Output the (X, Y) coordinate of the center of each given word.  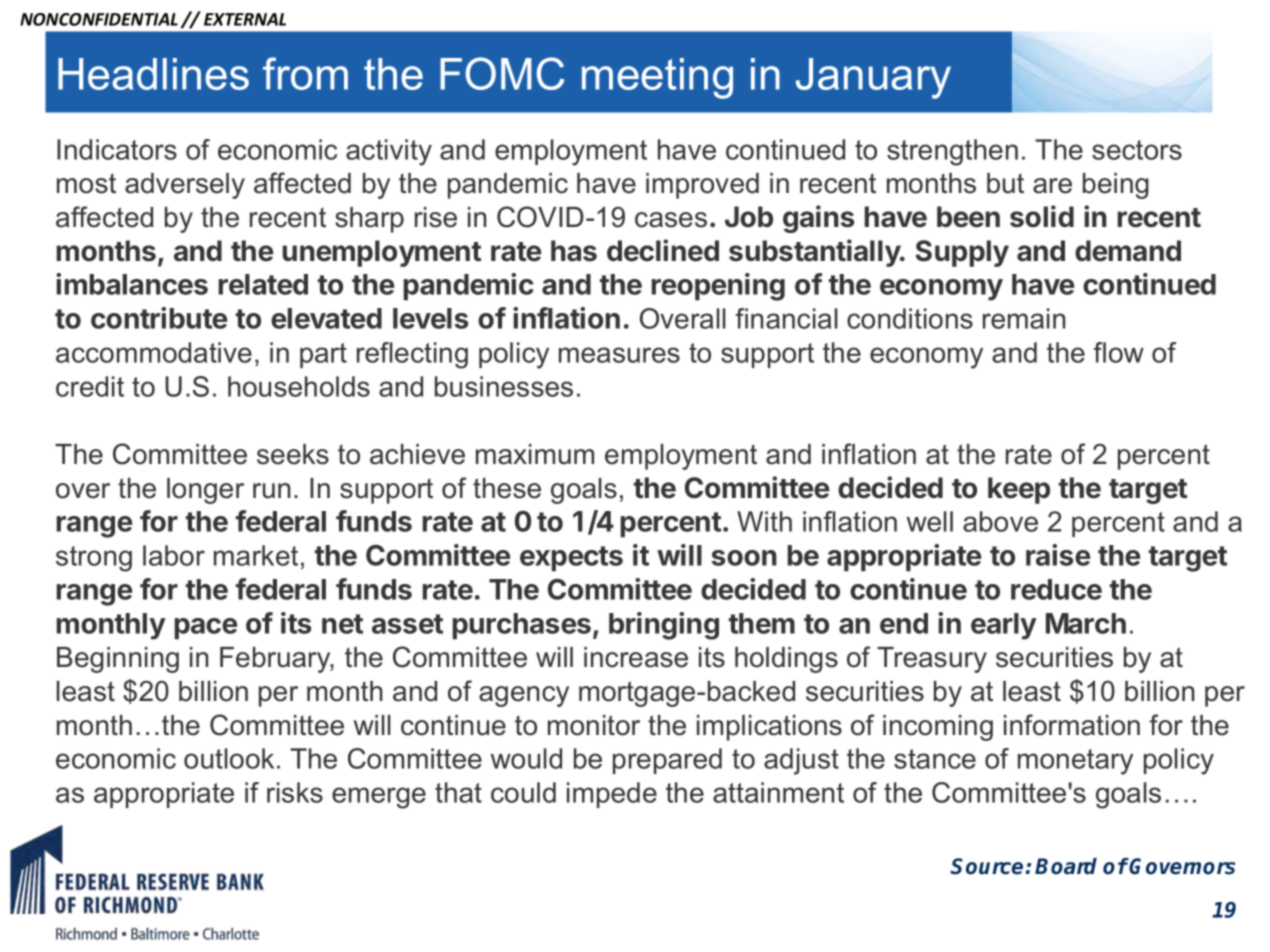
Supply (962, 253)
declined (663, 250)
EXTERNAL (245, 19)
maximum (535, 454)
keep (1019, 490)
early (1004, 626)
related (263, 284)
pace (205, 629)
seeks (293, 454)
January (873, 78)
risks (295, 792)
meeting (657, 78)
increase (636, 657)
